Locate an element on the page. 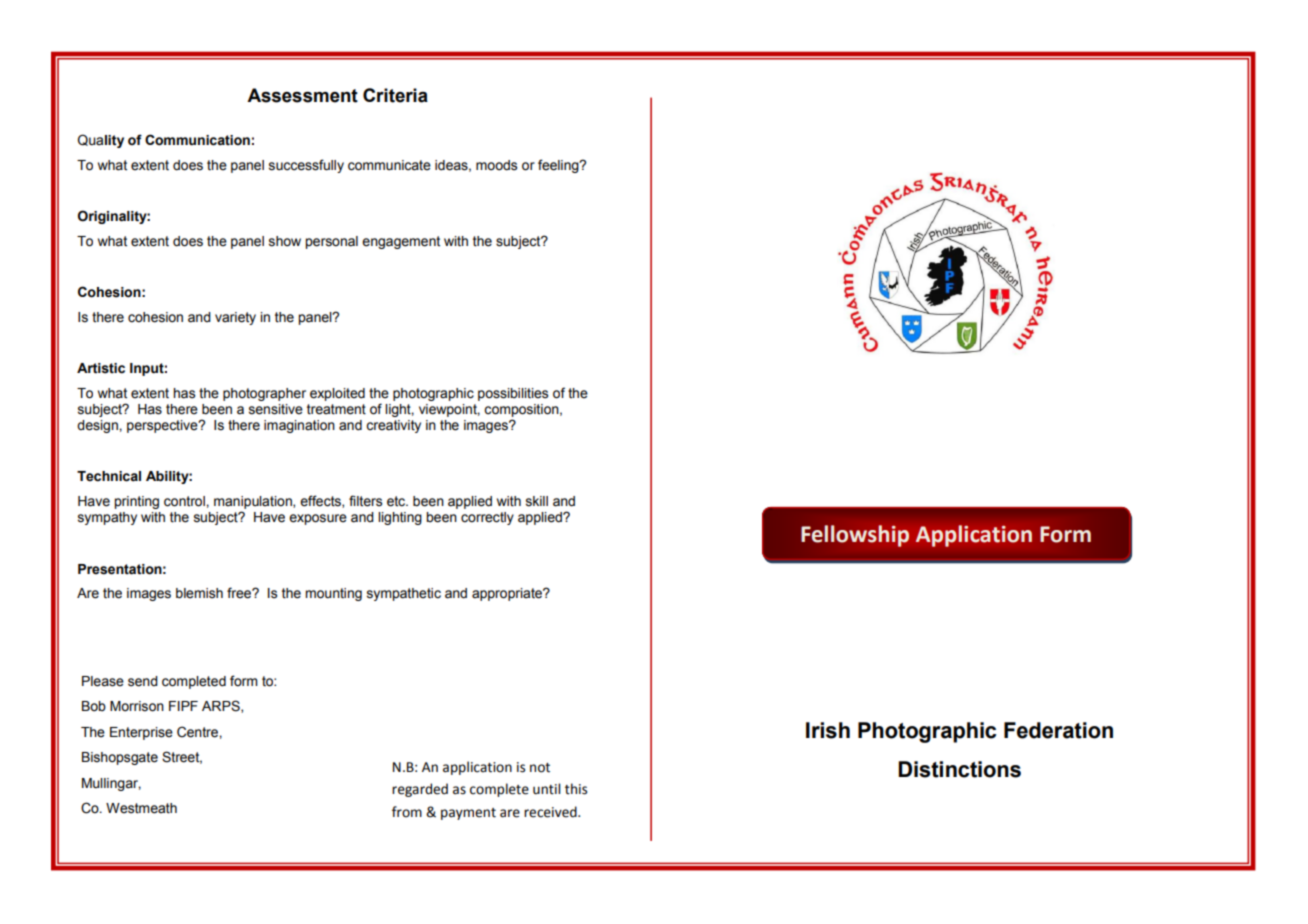 The height and width of the page is (924, 1308). skill is located at coordinates (537, 501).
